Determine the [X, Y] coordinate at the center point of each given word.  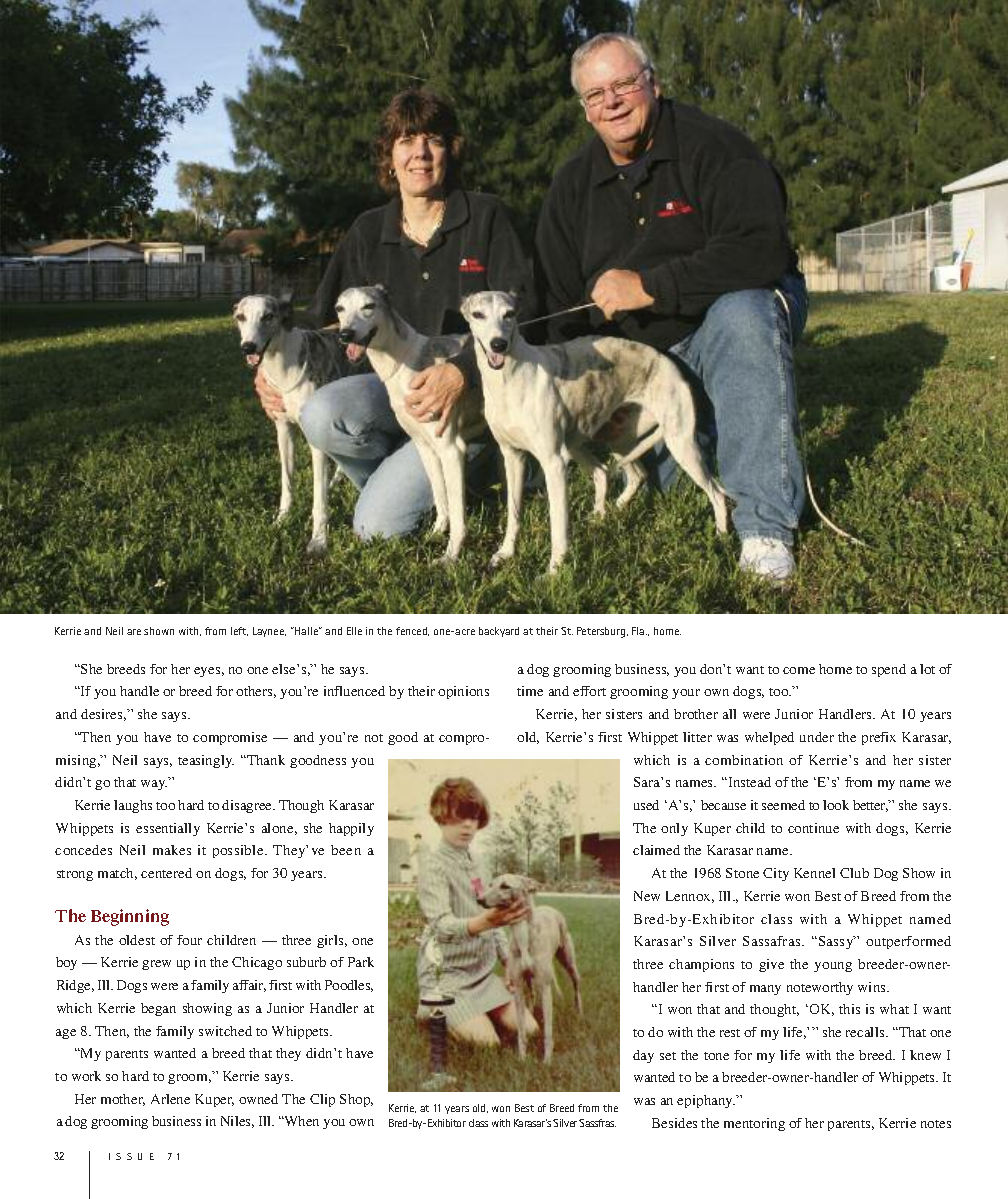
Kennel [814, 873]
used [646, 805]
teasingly [206, 761]
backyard [499, 632]
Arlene [170, 1099]
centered [166, 873]
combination [744, 760]
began [158, 1009]
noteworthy [820, 988]
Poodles [349, 986]
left [239, 631]
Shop [356, 1100]
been [346, 850]
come [799, 670]
